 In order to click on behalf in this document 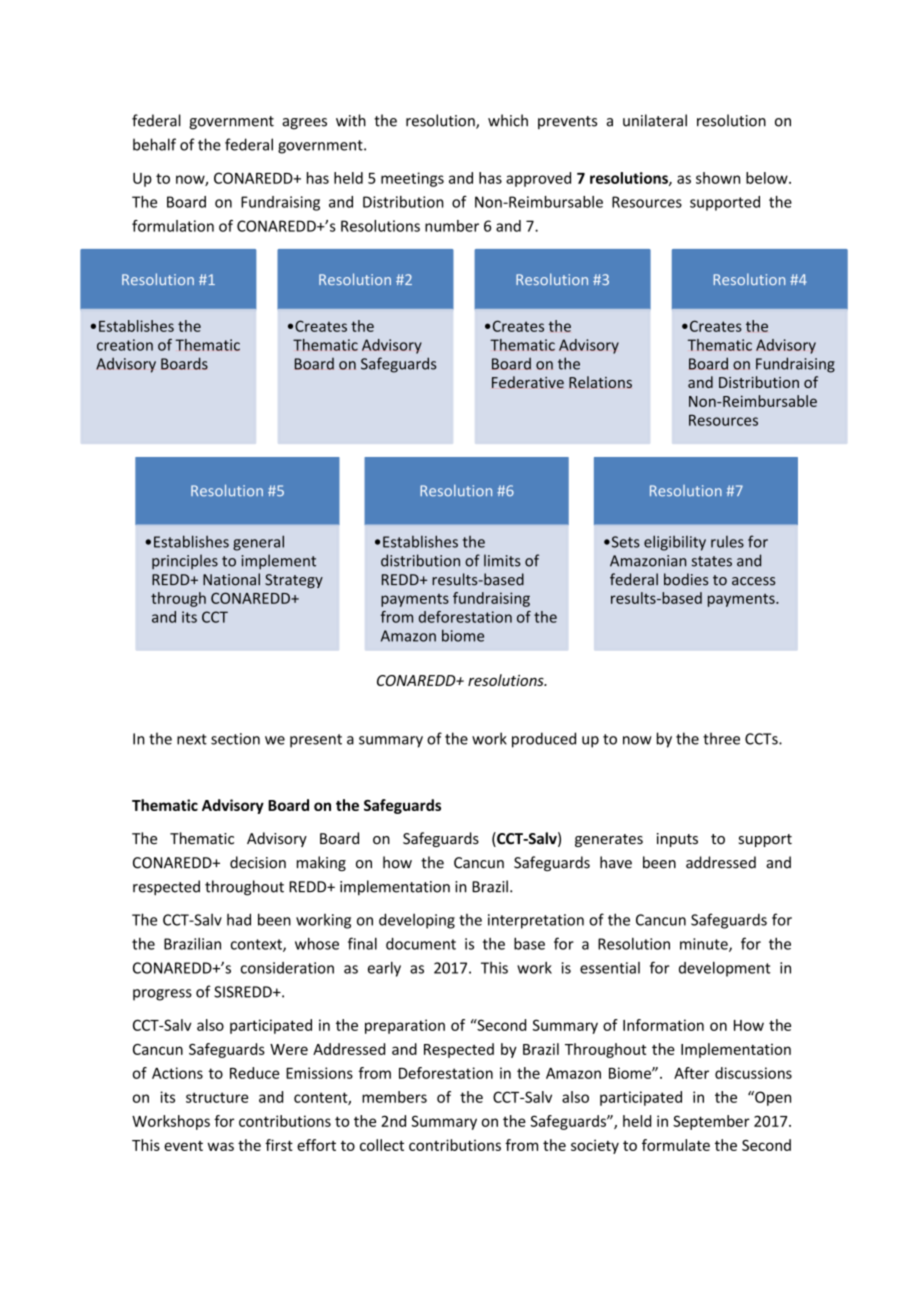, I will do `click(154, 144)`.
